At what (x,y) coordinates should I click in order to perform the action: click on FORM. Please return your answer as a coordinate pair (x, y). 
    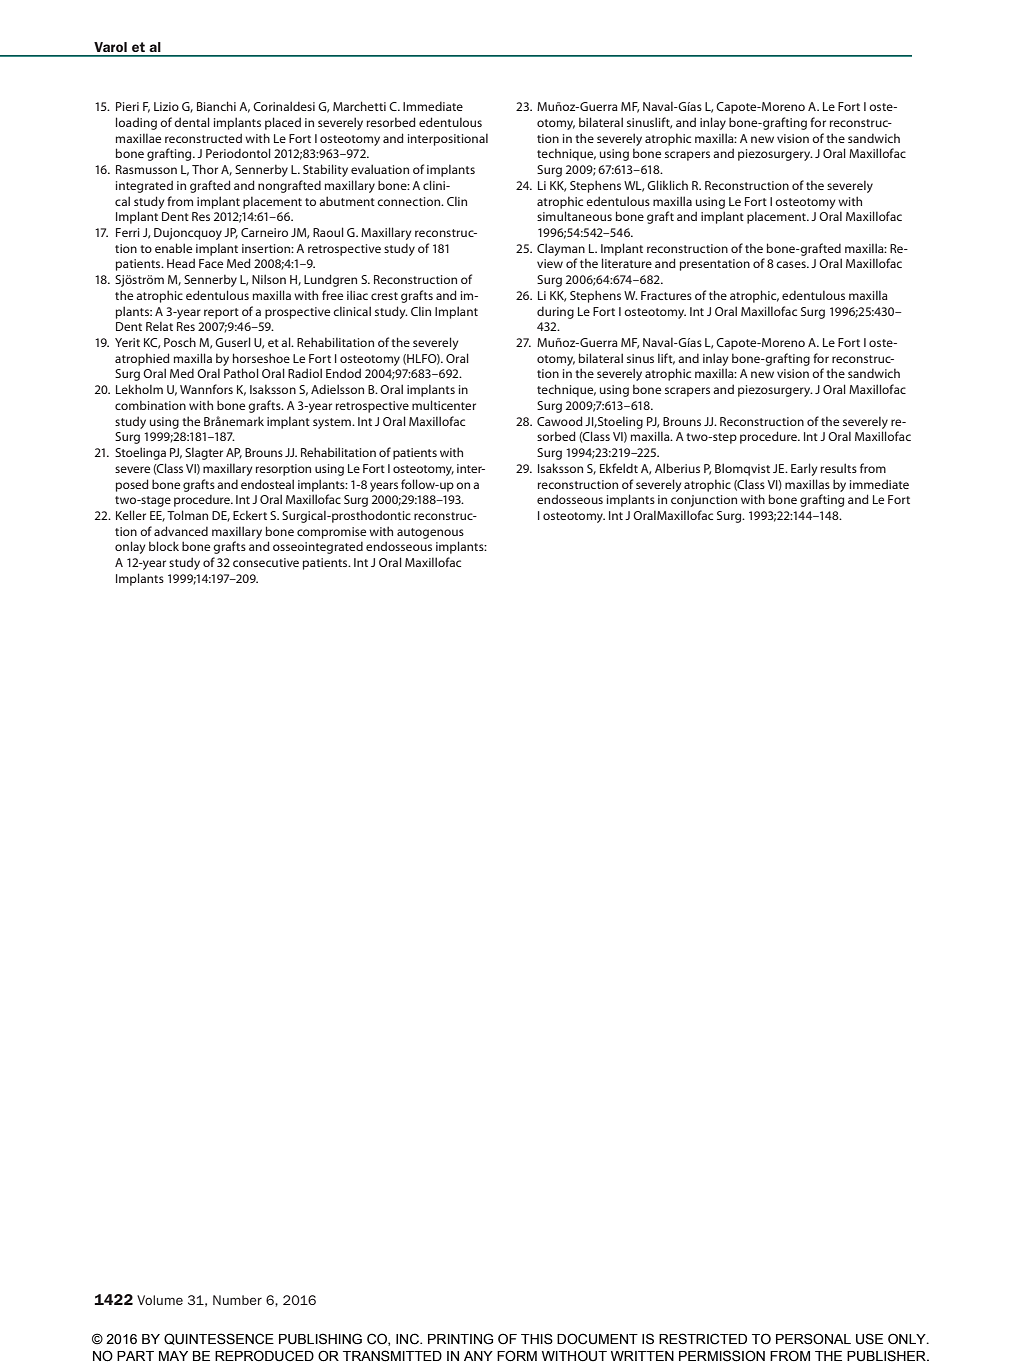
    Looking at the image, I should click on (517, 1356).
